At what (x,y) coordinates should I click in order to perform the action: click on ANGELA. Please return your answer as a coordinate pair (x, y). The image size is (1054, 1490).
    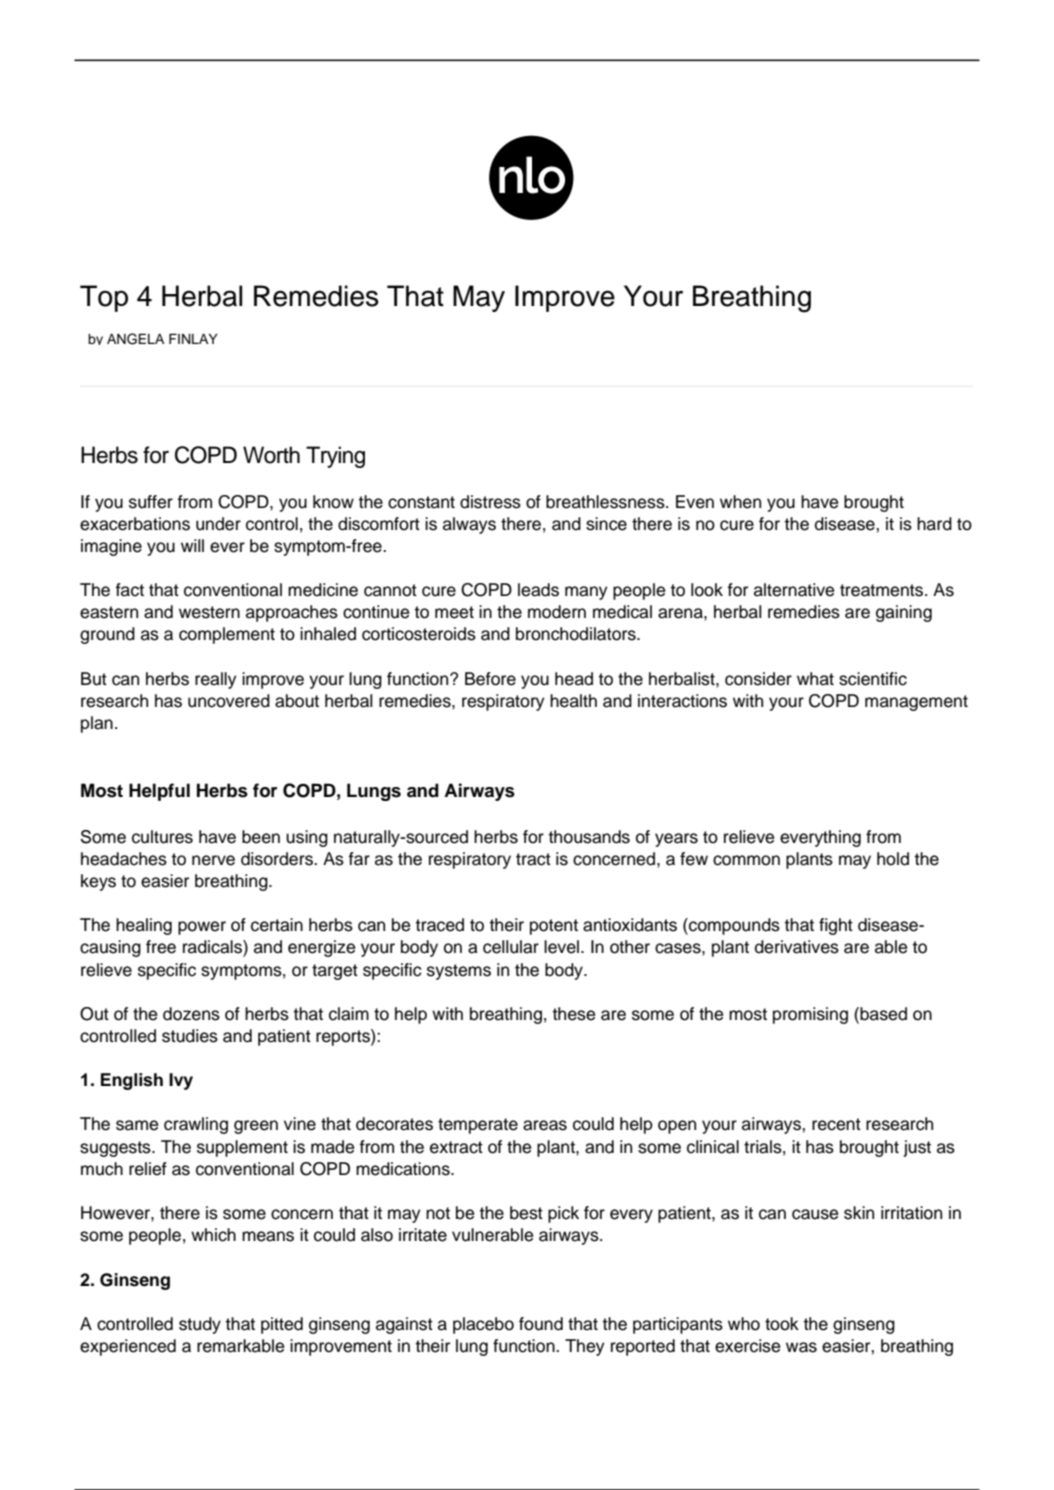
    Looking at the image, I should click on (136, 339).
